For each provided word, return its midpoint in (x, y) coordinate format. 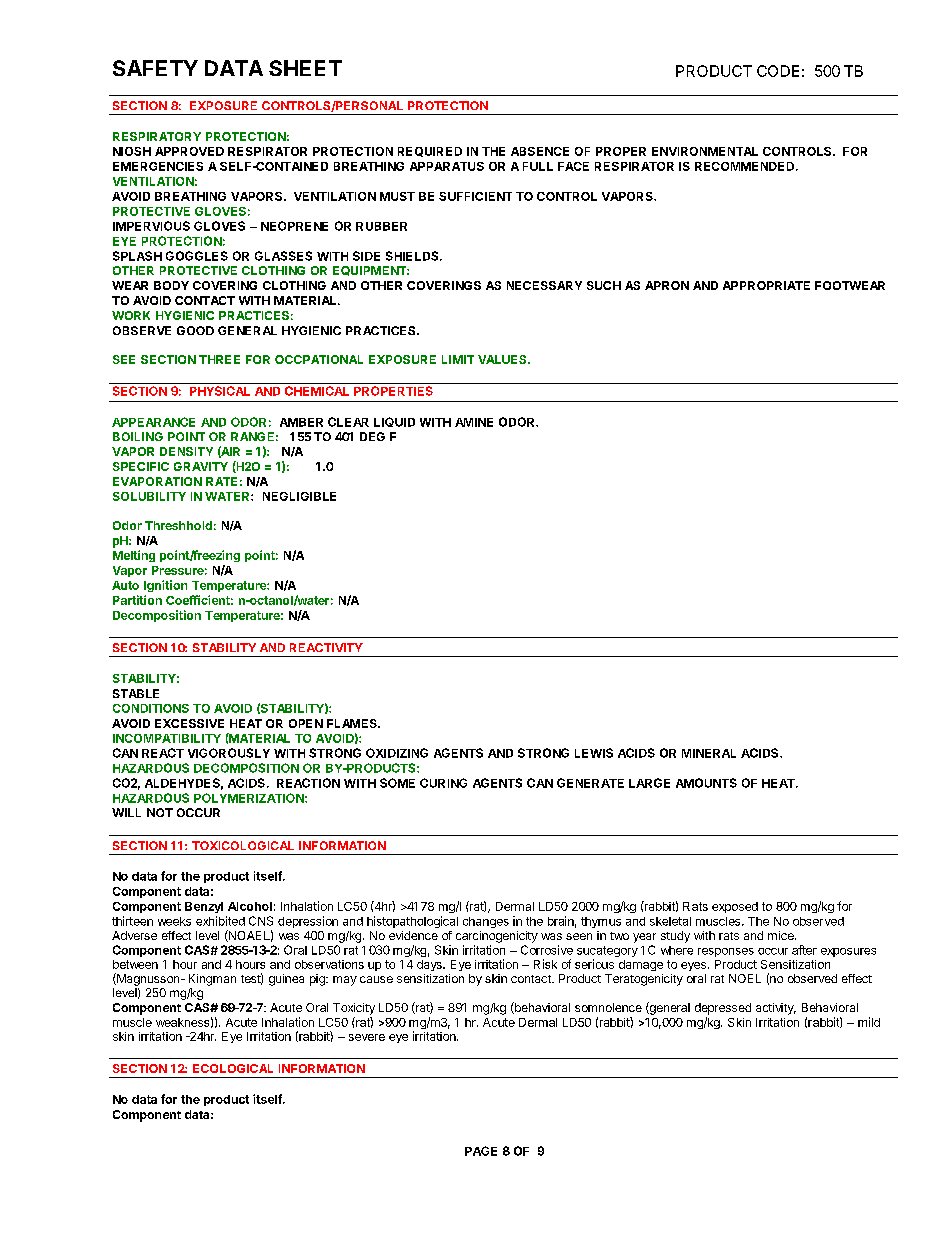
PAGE (481, 1151)
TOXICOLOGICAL (243, 845)
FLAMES (353, 723)
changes (486, 922)
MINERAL (709, 753)
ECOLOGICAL (233, 1068)
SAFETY (155, 68)
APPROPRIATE (766, 285)
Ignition (165, 586)
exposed (735, 907)
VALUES (503, 359)
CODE (778, 71)
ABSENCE (540, 151)
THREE (219, 359)
